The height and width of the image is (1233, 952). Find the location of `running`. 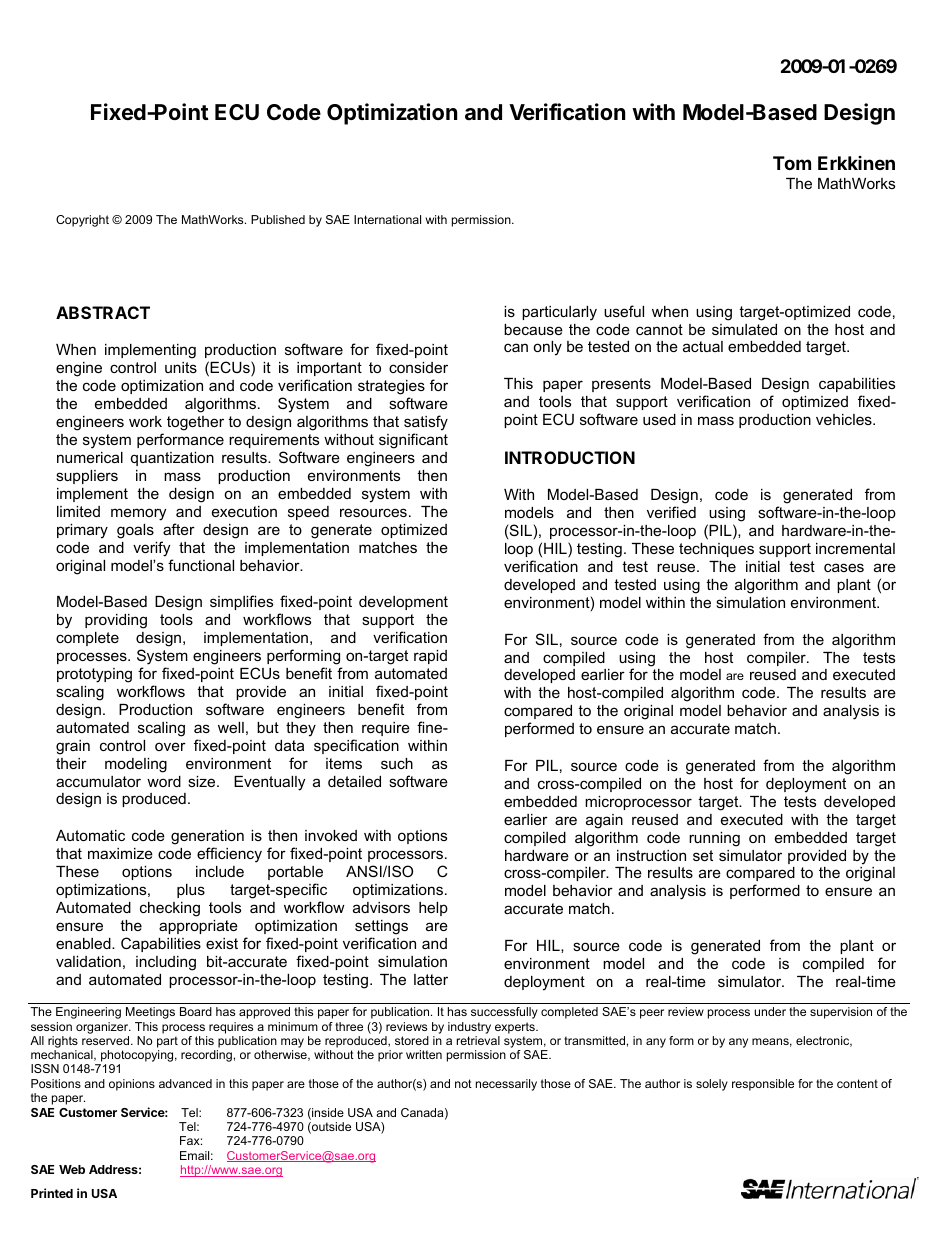

running is located at coordinates (714, 839).
